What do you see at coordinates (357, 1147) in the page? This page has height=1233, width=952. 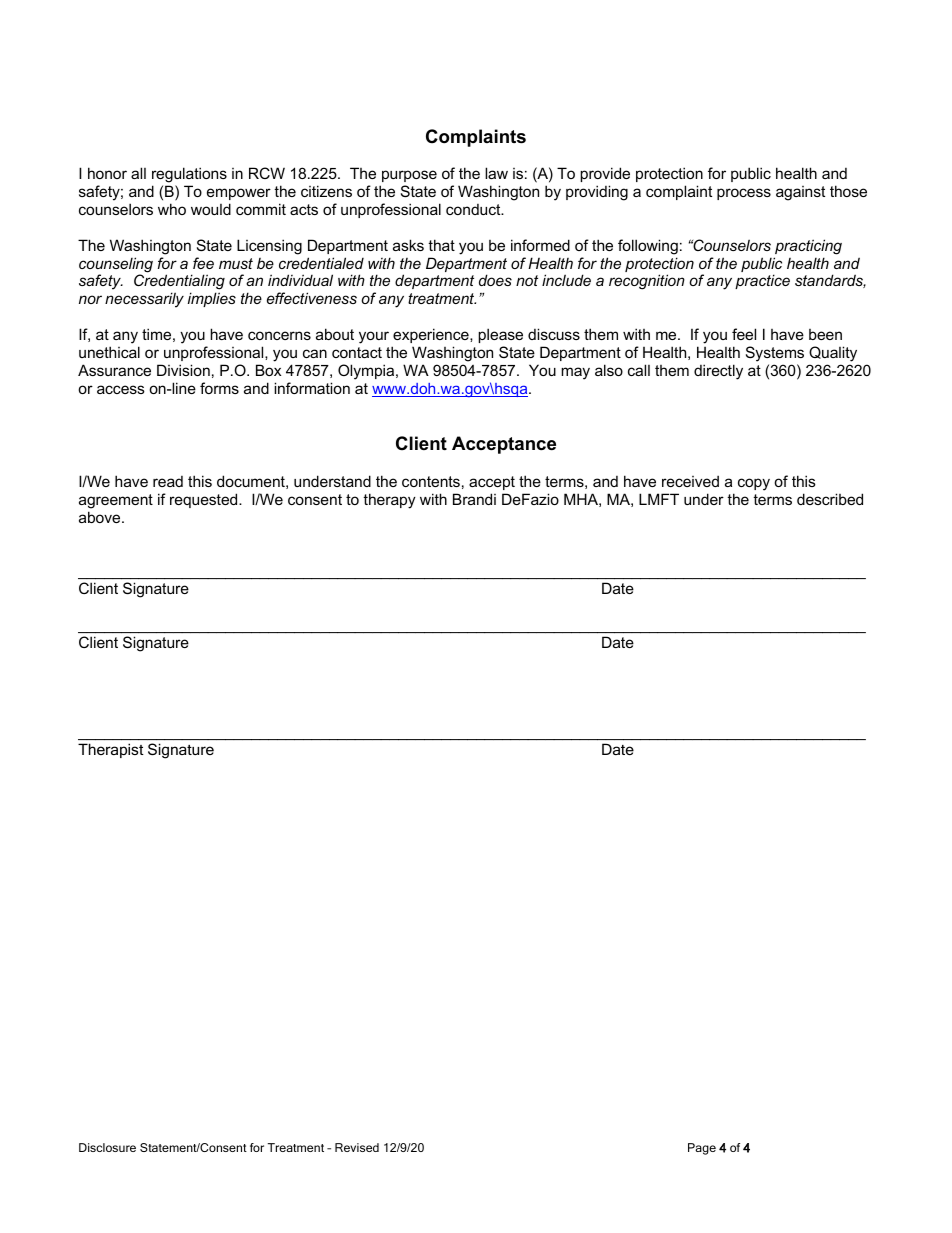 I see `Revised` at bounding box center [357, 1147].
